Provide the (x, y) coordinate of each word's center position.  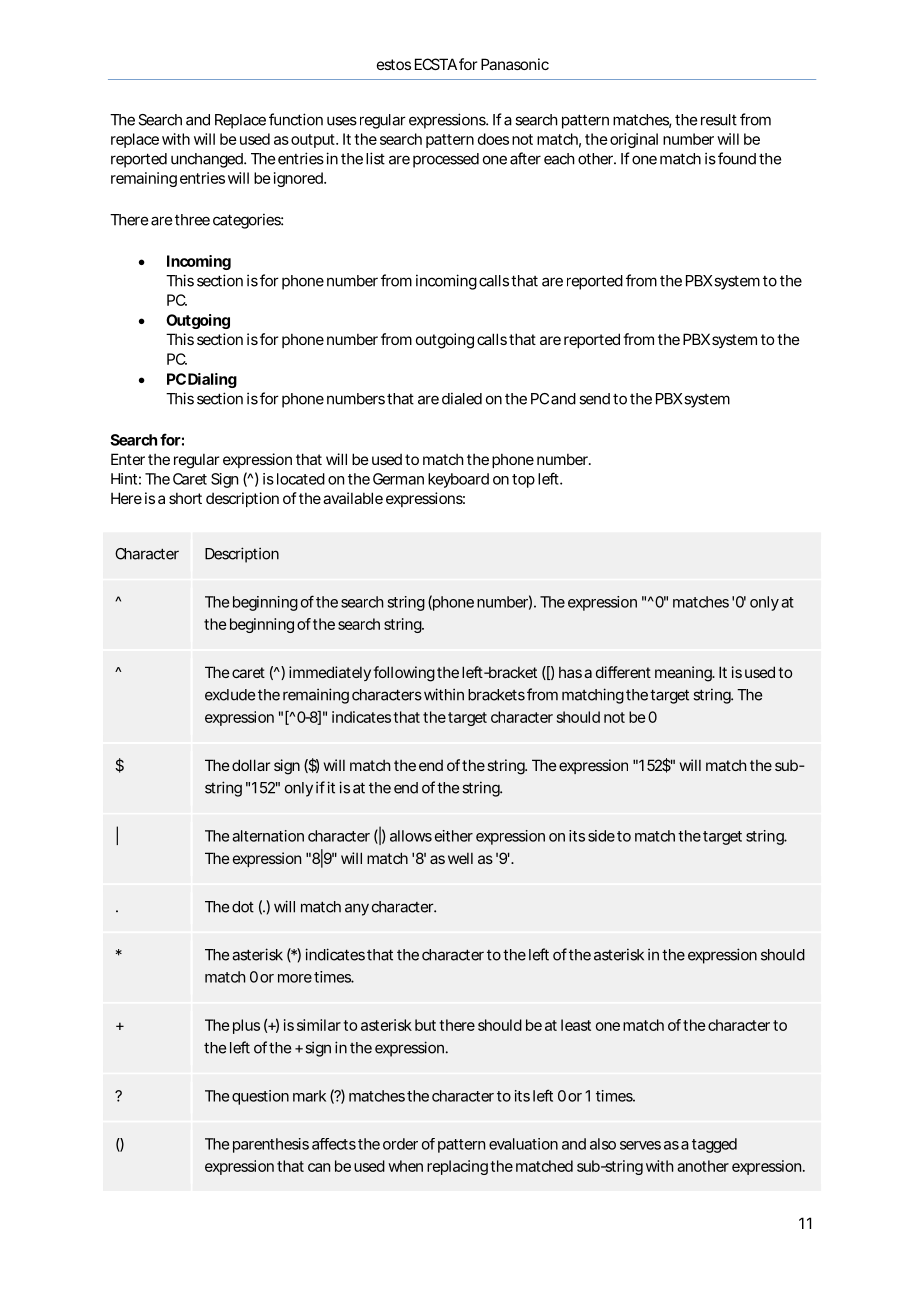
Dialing (212, 380)
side (601, 836)
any (357, 909)
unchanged (208, 160)
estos (394, 64)
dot (243, 907)
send (594, 399)
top (523, 481)
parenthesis (271, 1145)
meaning (684, 674)
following (404, 674)
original (634, 140)
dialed (462, 398)
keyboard (458, 480)
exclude (230, 695)
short (185, 498)
